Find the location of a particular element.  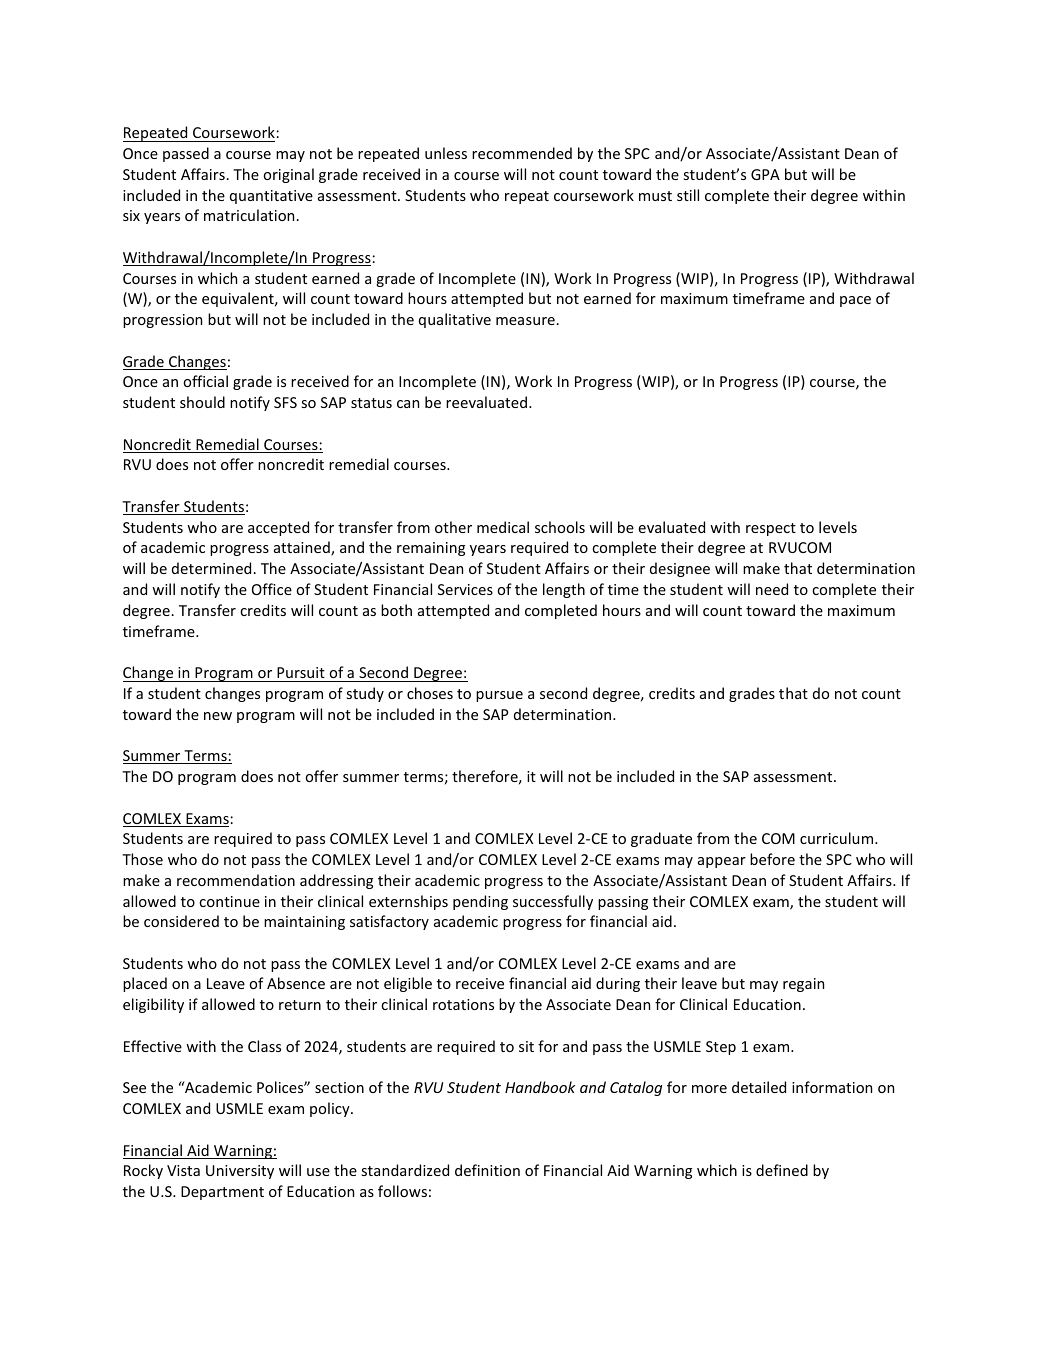

quantitative is located at coordinates (271, 197).
